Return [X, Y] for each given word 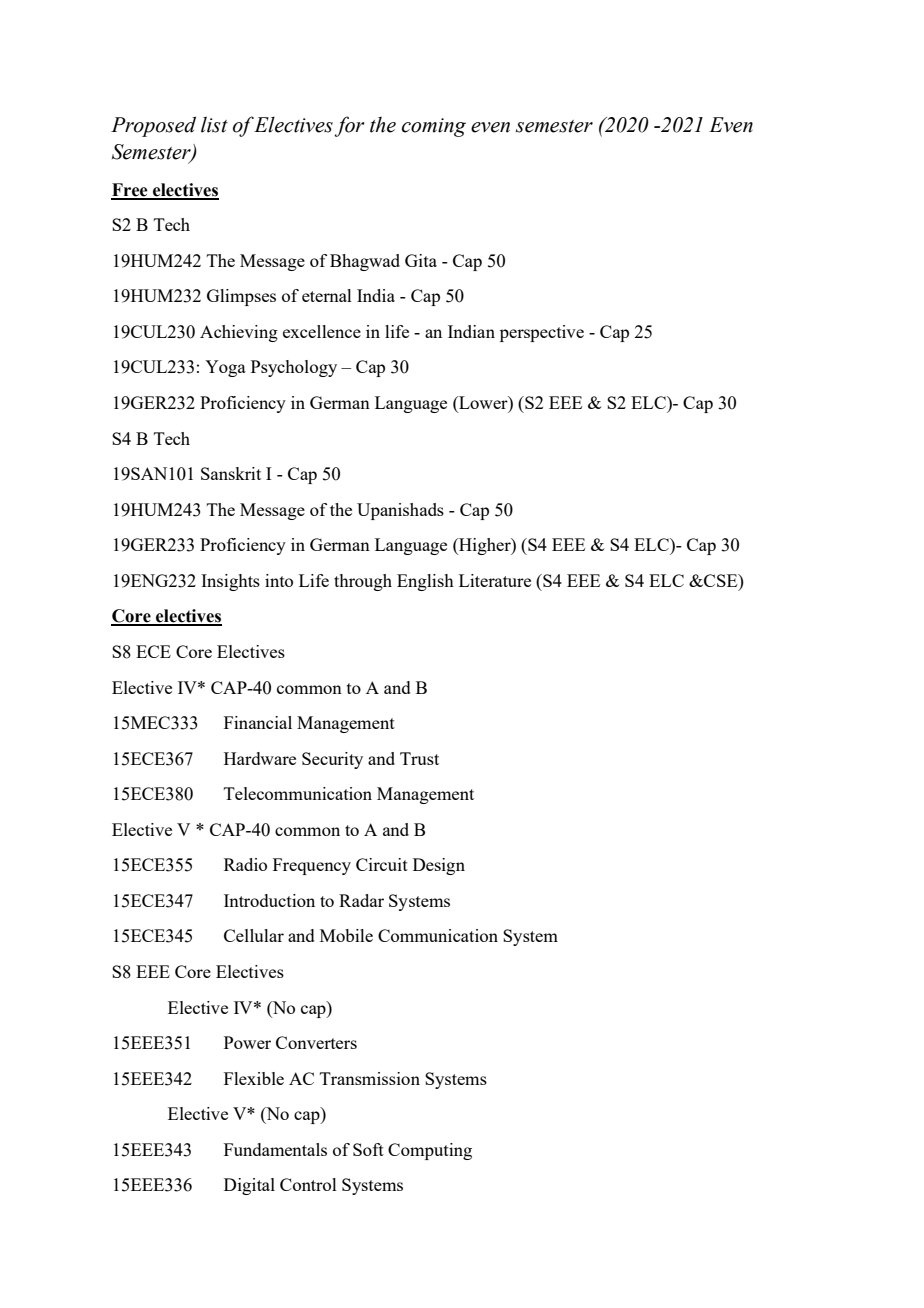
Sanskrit [231, 473]
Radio [245, 864]
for [349, 126]
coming [434, 127]
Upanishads [400, 511]
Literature [495, 580]
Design [439, 866]
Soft [368, 1149]
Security [332, 760]
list [214, 124]
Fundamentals [275, 1149]
